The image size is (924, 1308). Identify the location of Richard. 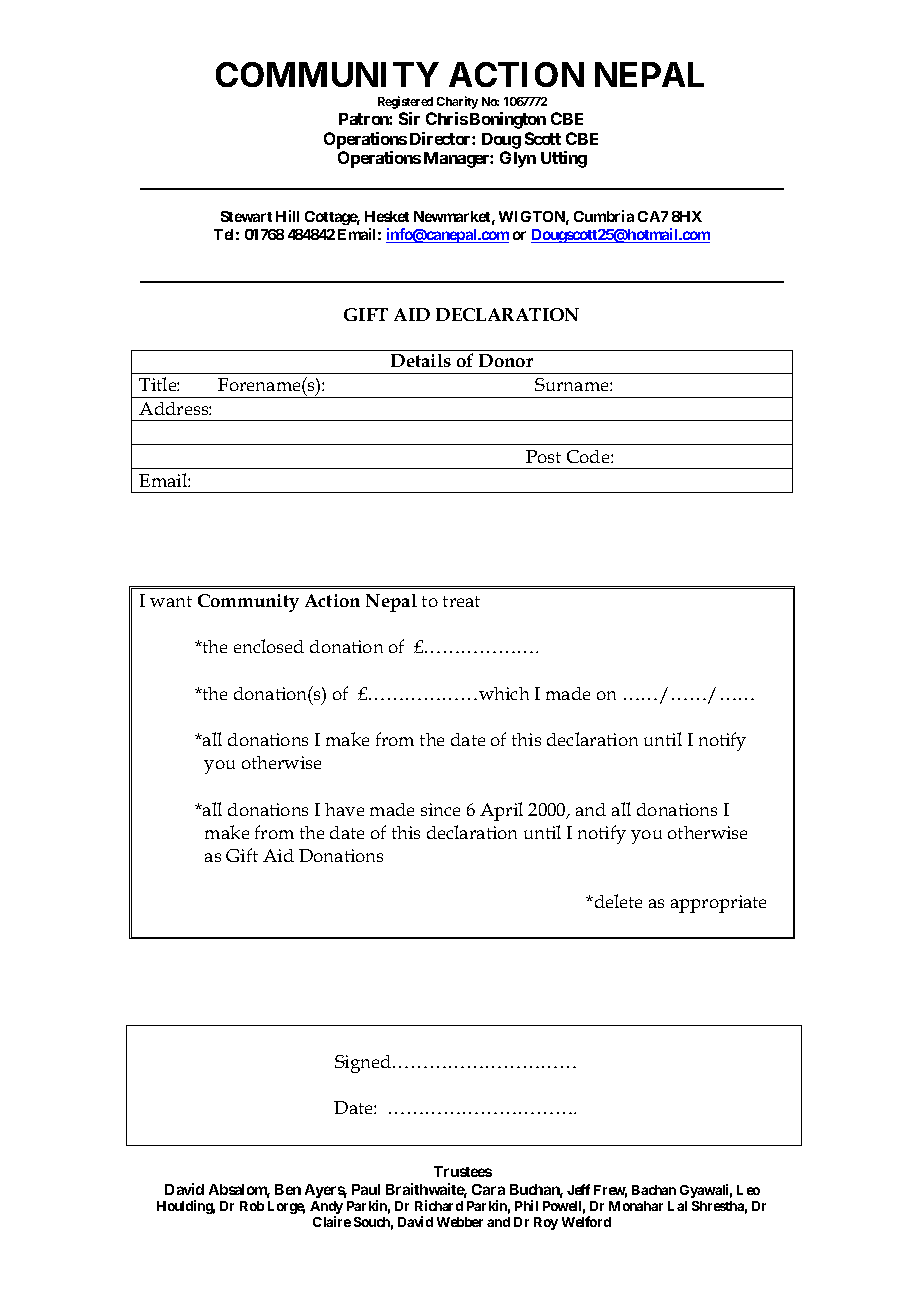
(439, 1205).
